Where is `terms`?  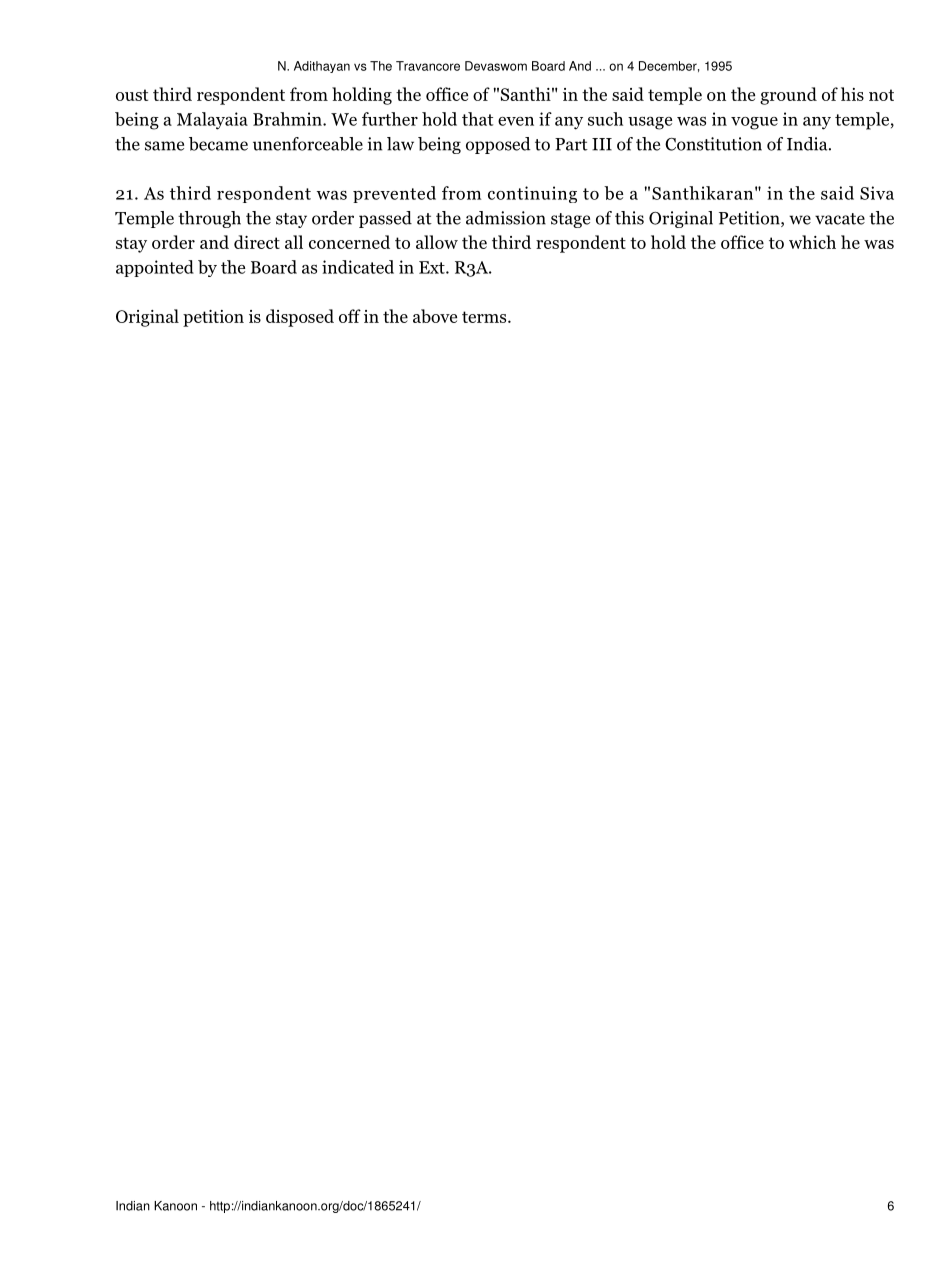 terms is located at coordinates (485, 317).
